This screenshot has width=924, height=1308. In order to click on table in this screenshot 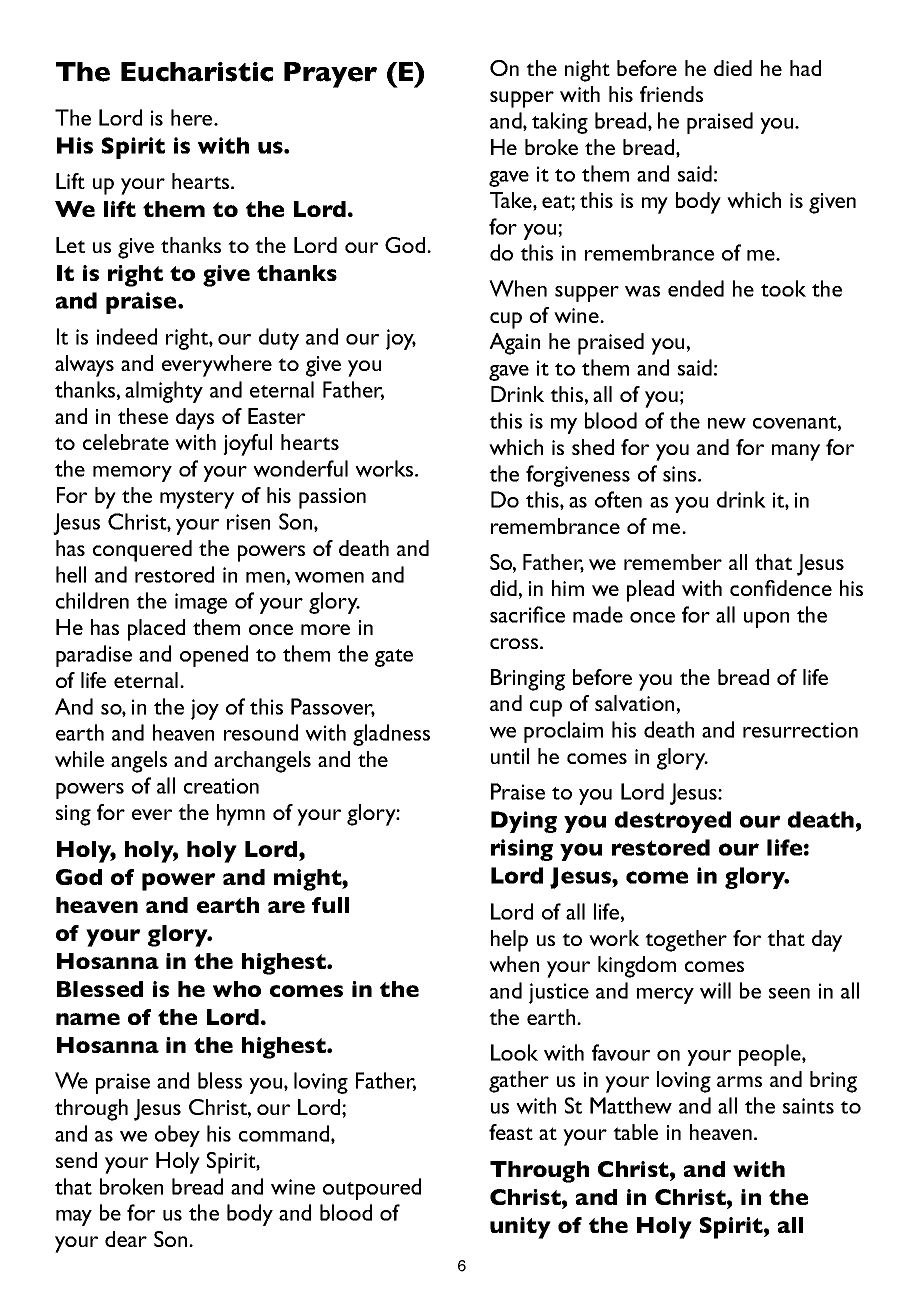, I will do `click(635, 1132)`.
